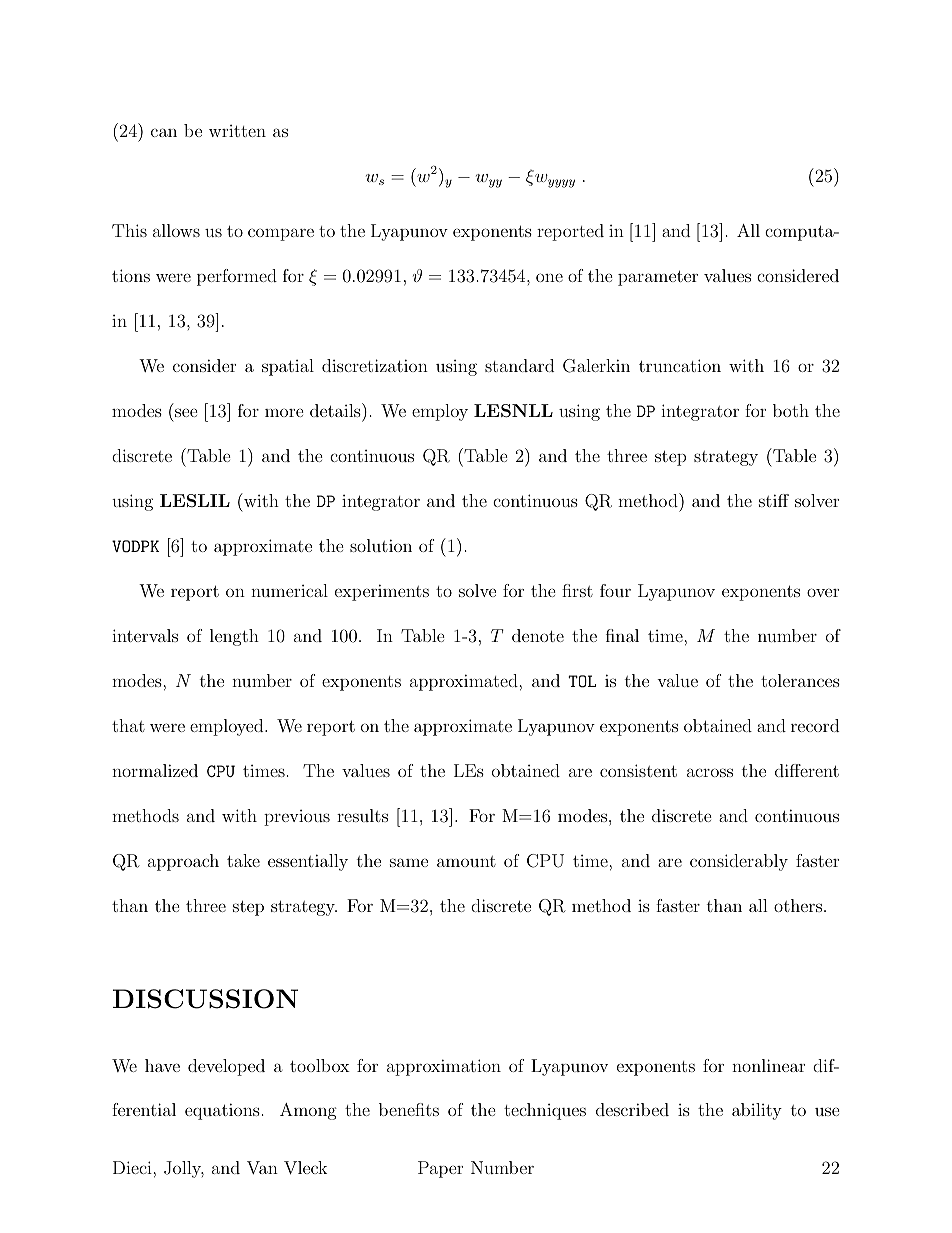  Describe the element at coordinates (243, 860) in the document. I see `take` at that location.
